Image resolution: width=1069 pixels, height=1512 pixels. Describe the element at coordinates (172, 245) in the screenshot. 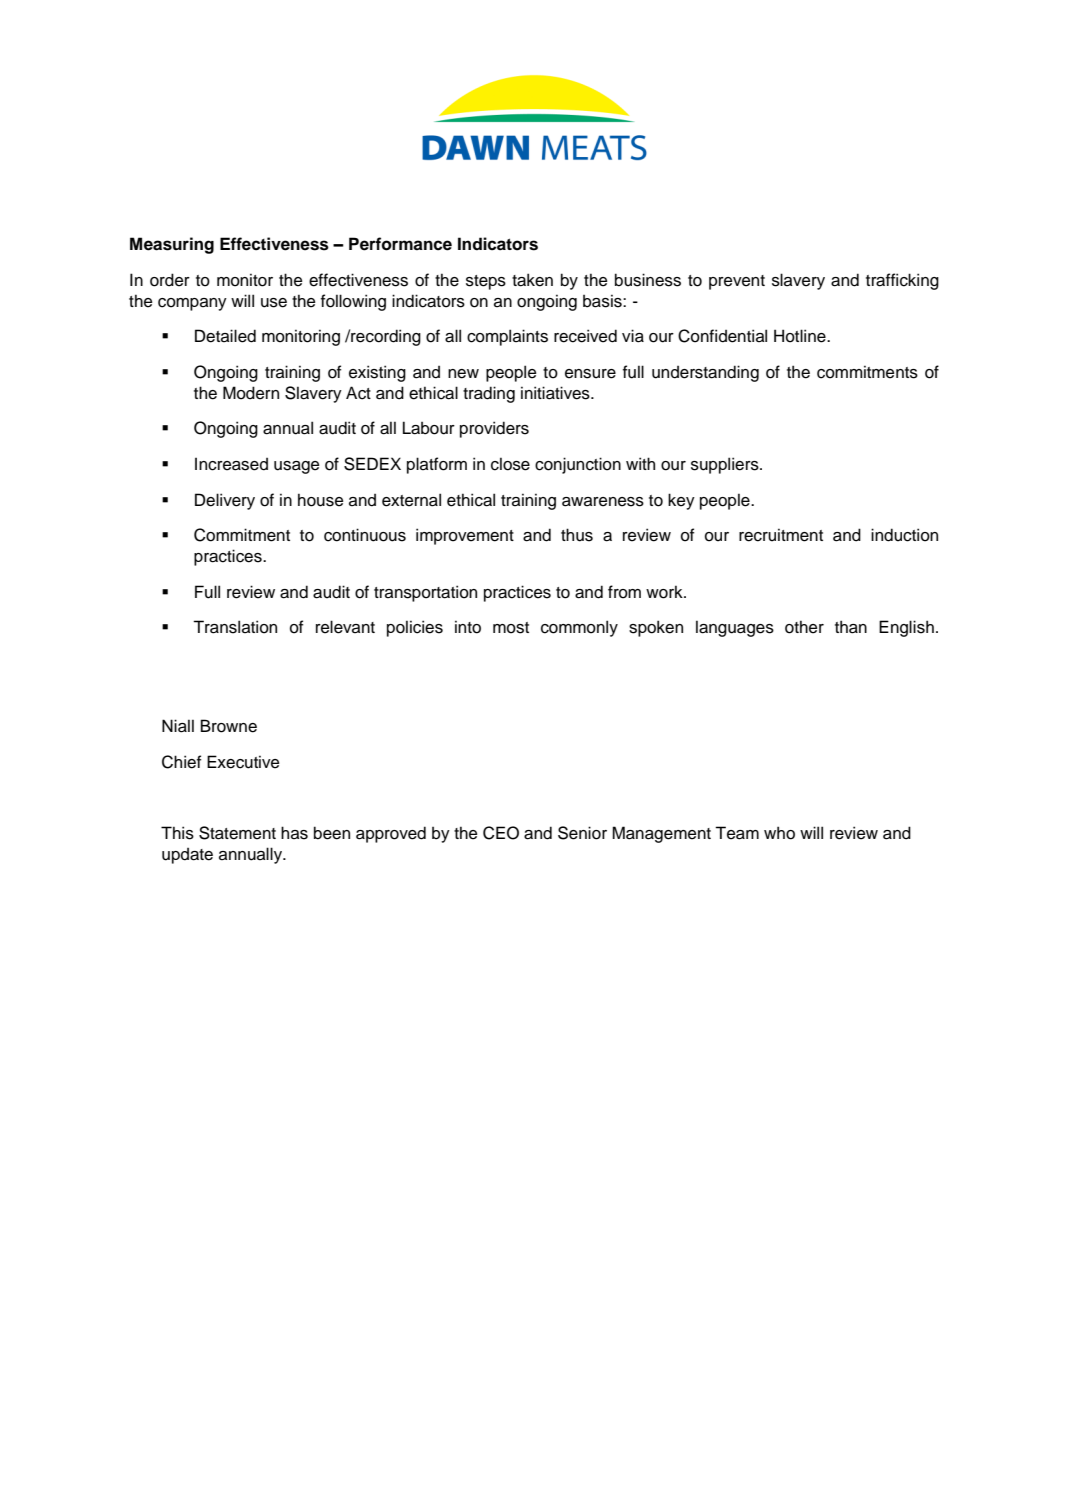

I see `Measuring` at that location.
